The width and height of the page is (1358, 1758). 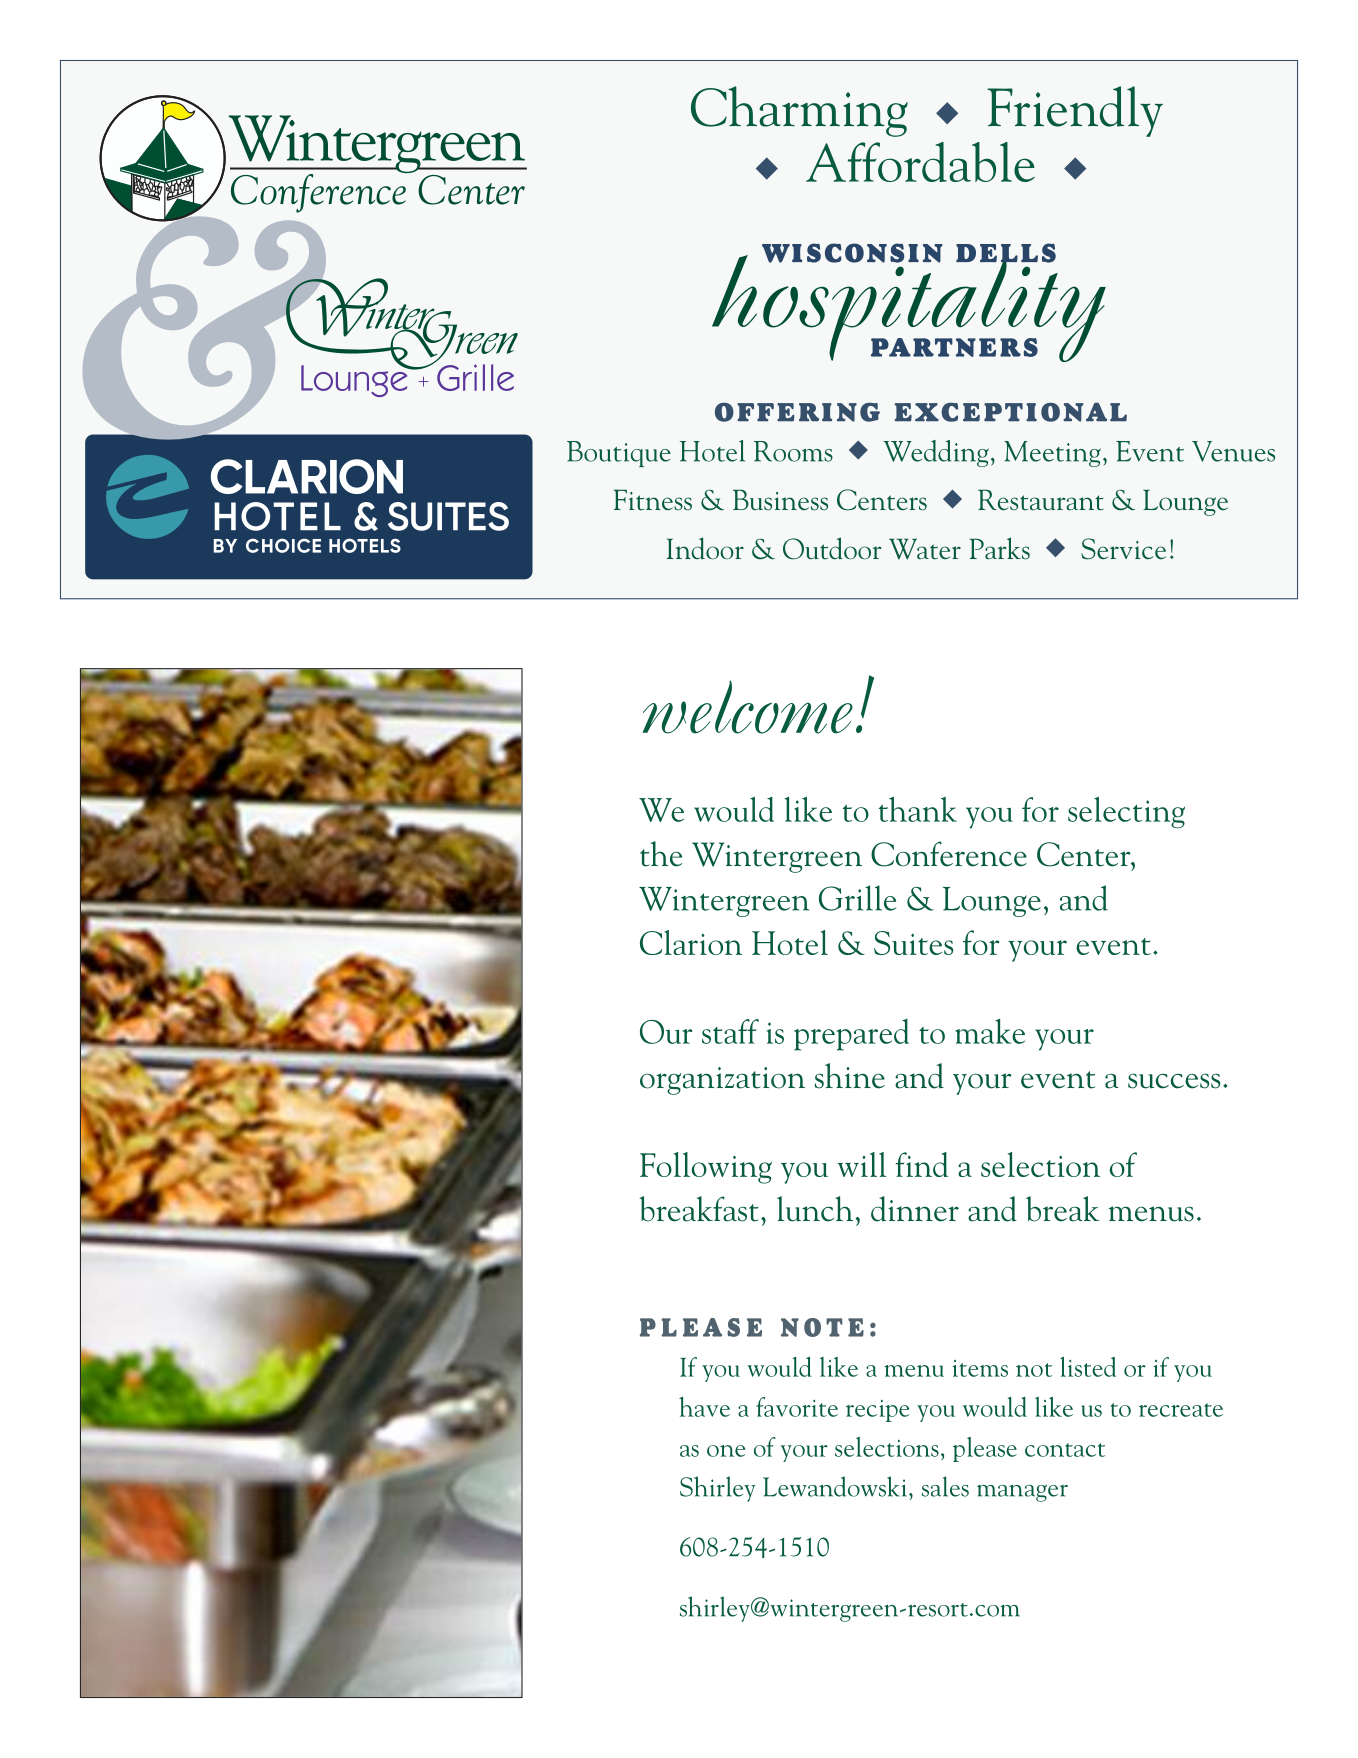 I want to click on success, so click(x=1174, y=1081).
